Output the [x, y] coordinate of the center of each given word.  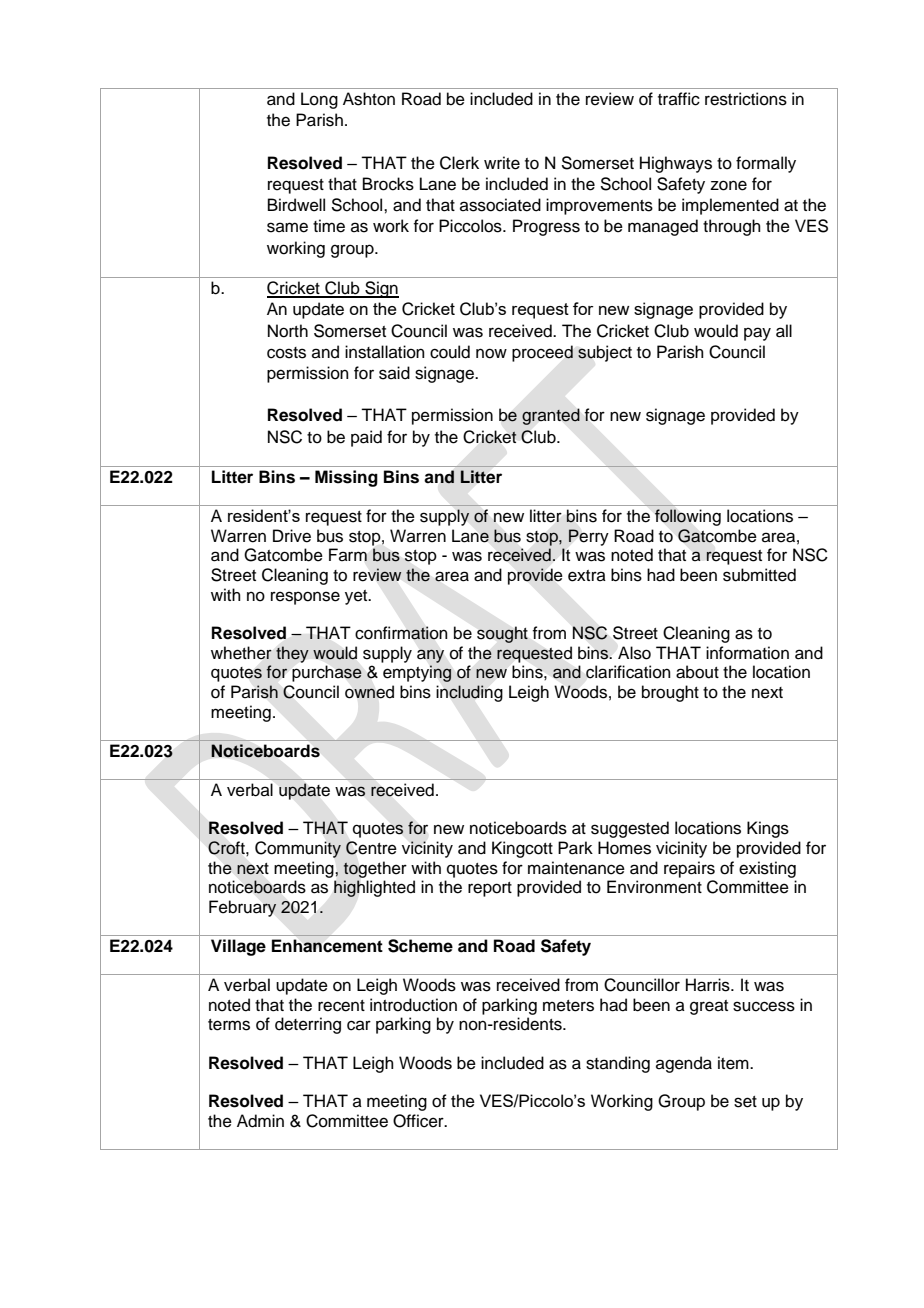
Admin [260, 1121]
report [490, 889]
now [491, 353]
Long [319, 100]
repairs [689, 869]
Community [298, 849]
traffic [679, 99]
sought [502, 635]
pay [757, 334]
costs [286, 353]
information [747, 653]
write [502, 163]
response [305, 598]
